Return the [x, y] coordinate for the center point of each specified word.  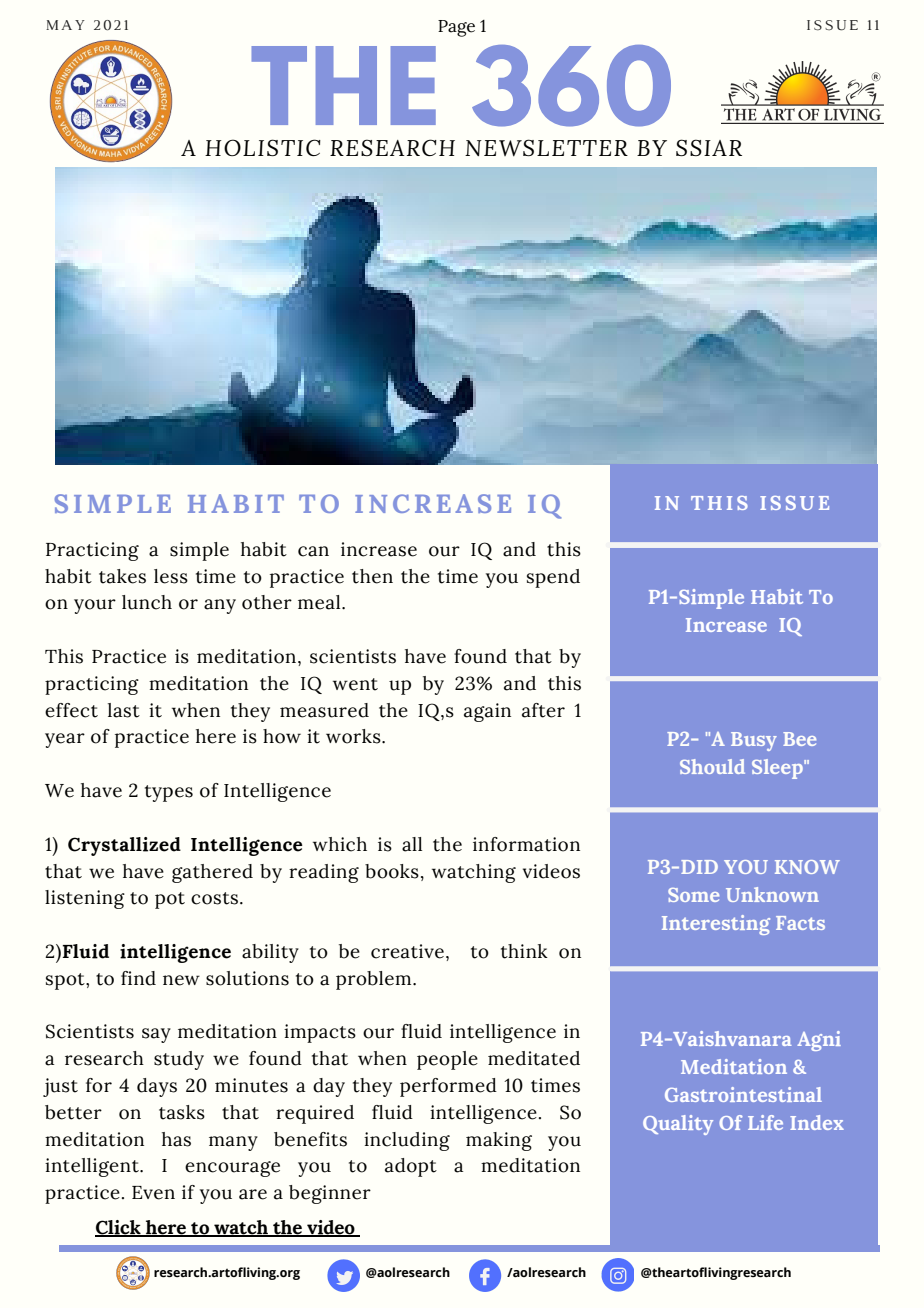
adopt [411, 1167]
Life [765, 1122]
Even [153, 1193]
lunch [147, 602]
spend [553, 578]
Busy [754, 741]
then [372, 576]
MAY [65, 25]
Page [456, 28]
